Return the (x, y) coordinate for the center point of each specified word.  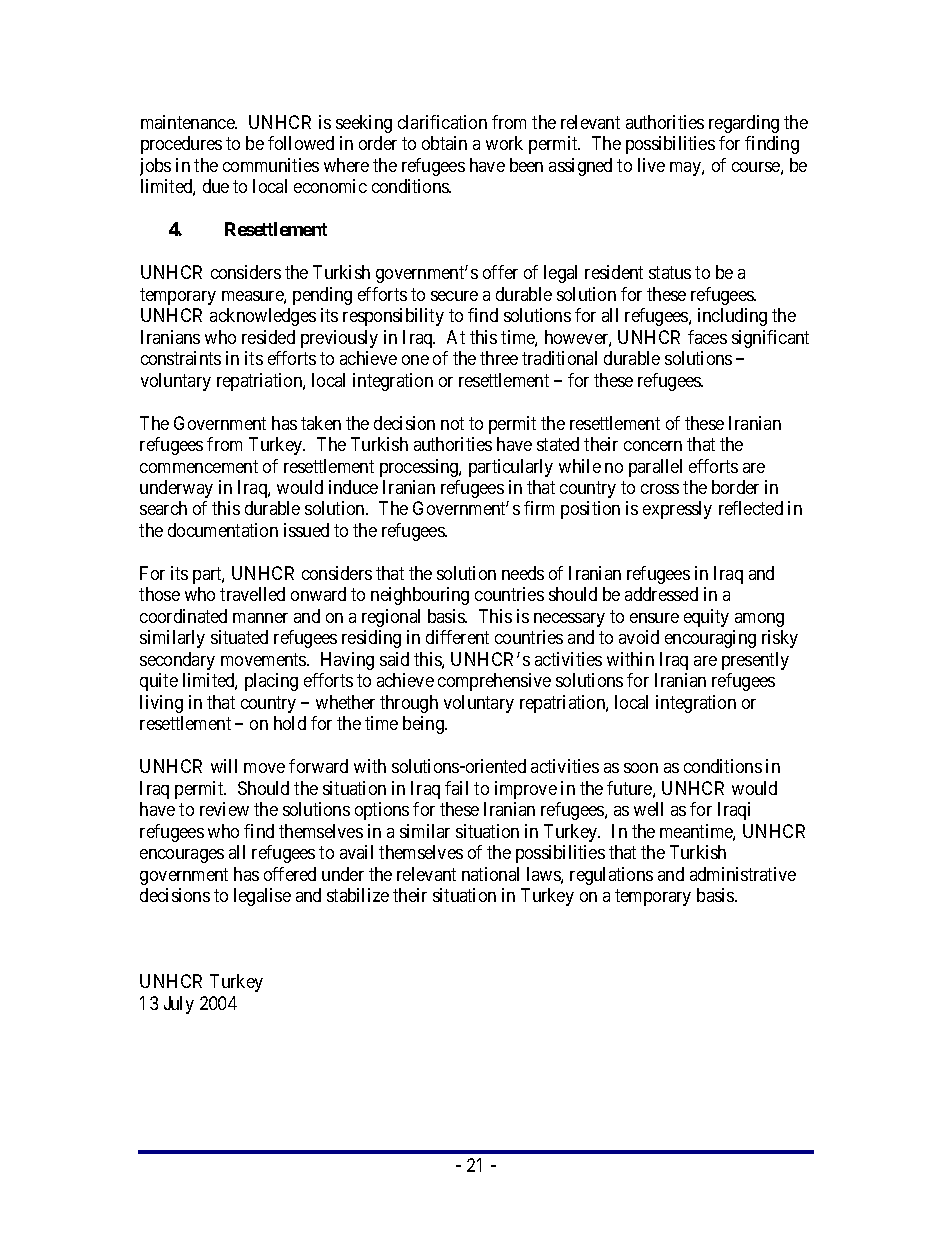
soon (641, 768)
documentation (223, 530)
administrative (743, 874)
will (224, 766)
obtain (444, 143)
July (179, 1005)
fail (456, 788)
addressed (661, 594)
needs (523, 573)
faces (707, 337)
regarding (744, 124)
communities (271, 165)
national (490, 874)
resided (268, 337)
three (499, 358)
